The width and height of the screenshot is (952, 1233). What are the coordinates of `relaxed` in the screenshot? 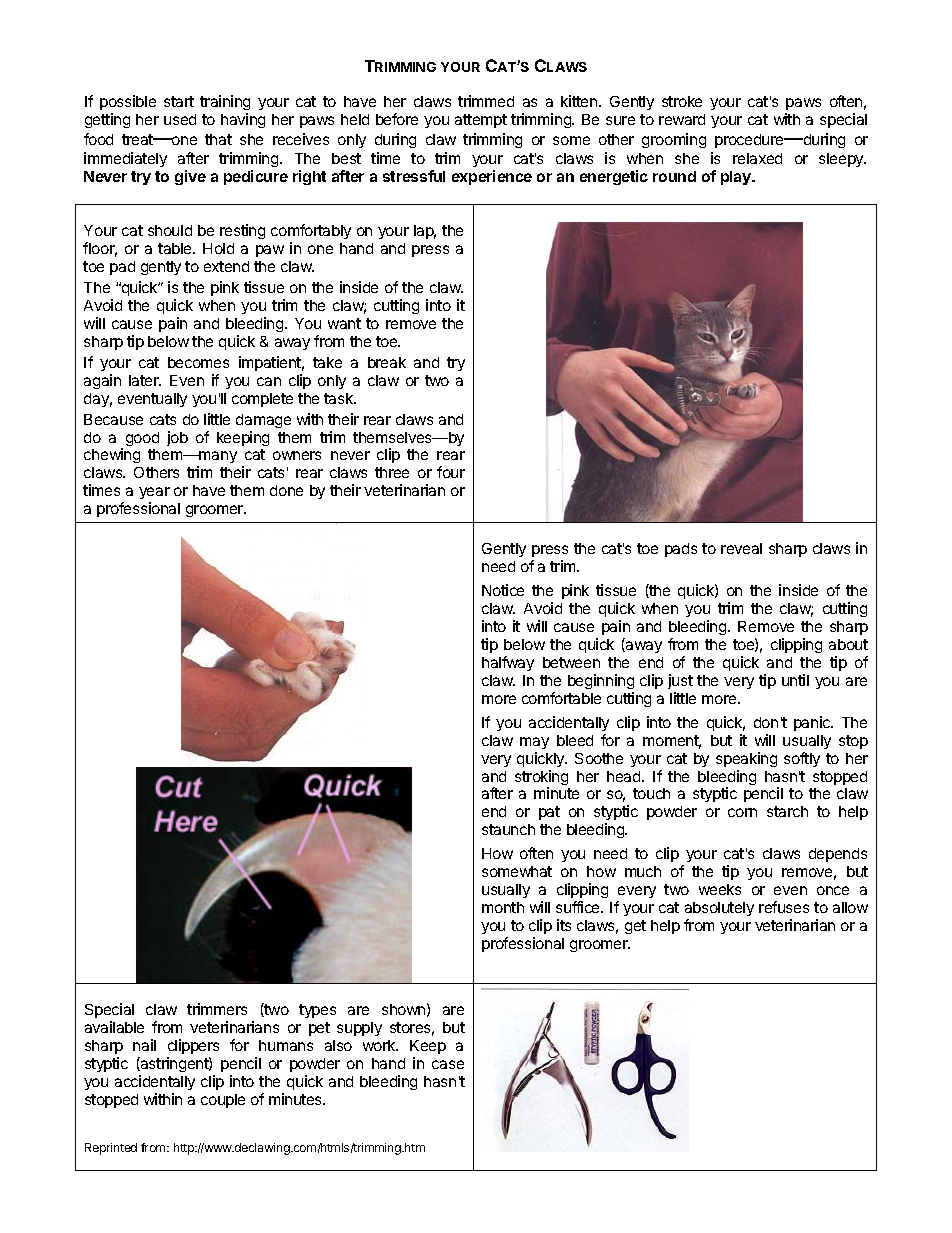 It's located at (757, 158).
